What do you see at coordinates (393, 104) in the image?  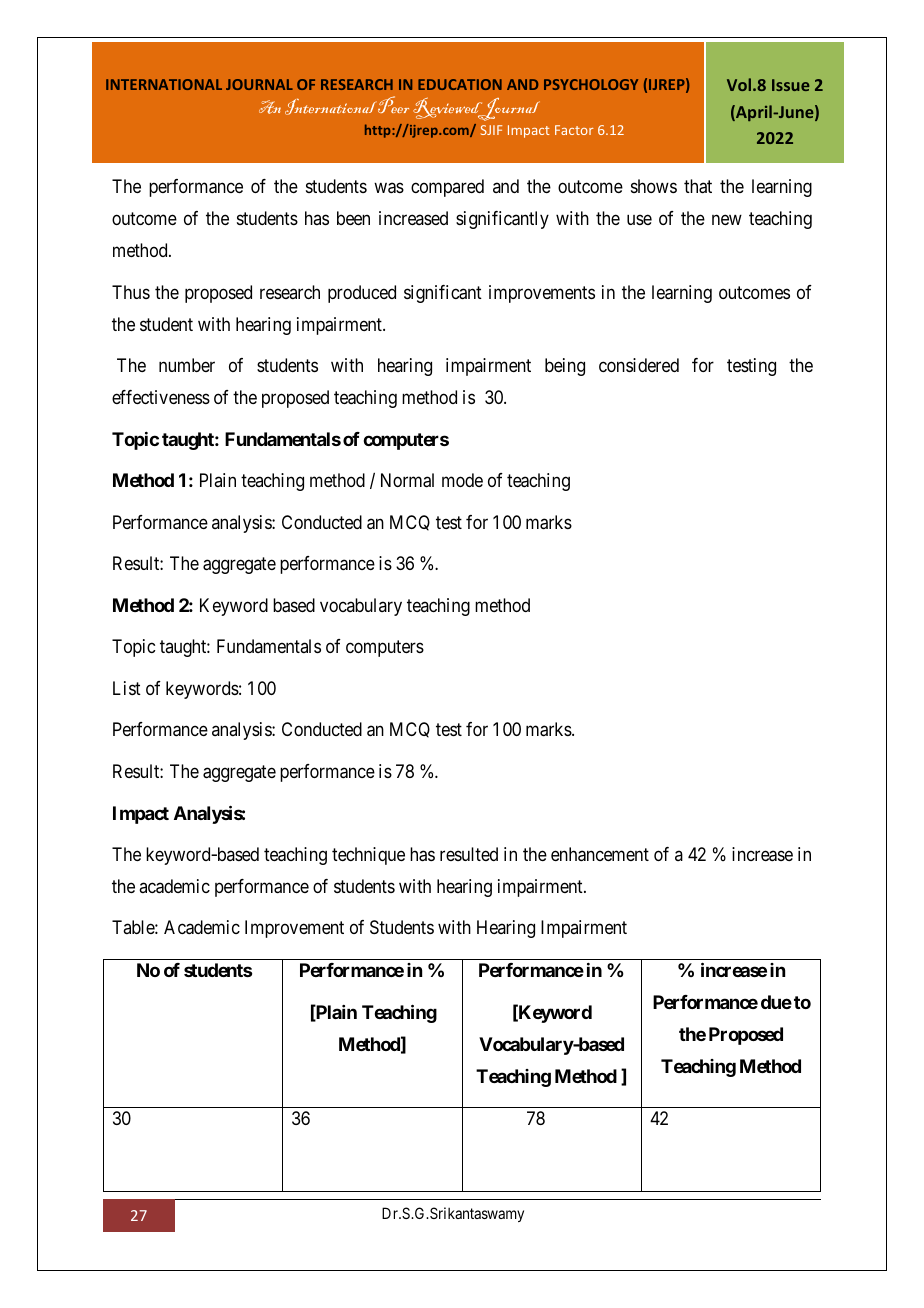 I see `Peer` at bounding box center [393, 104].
